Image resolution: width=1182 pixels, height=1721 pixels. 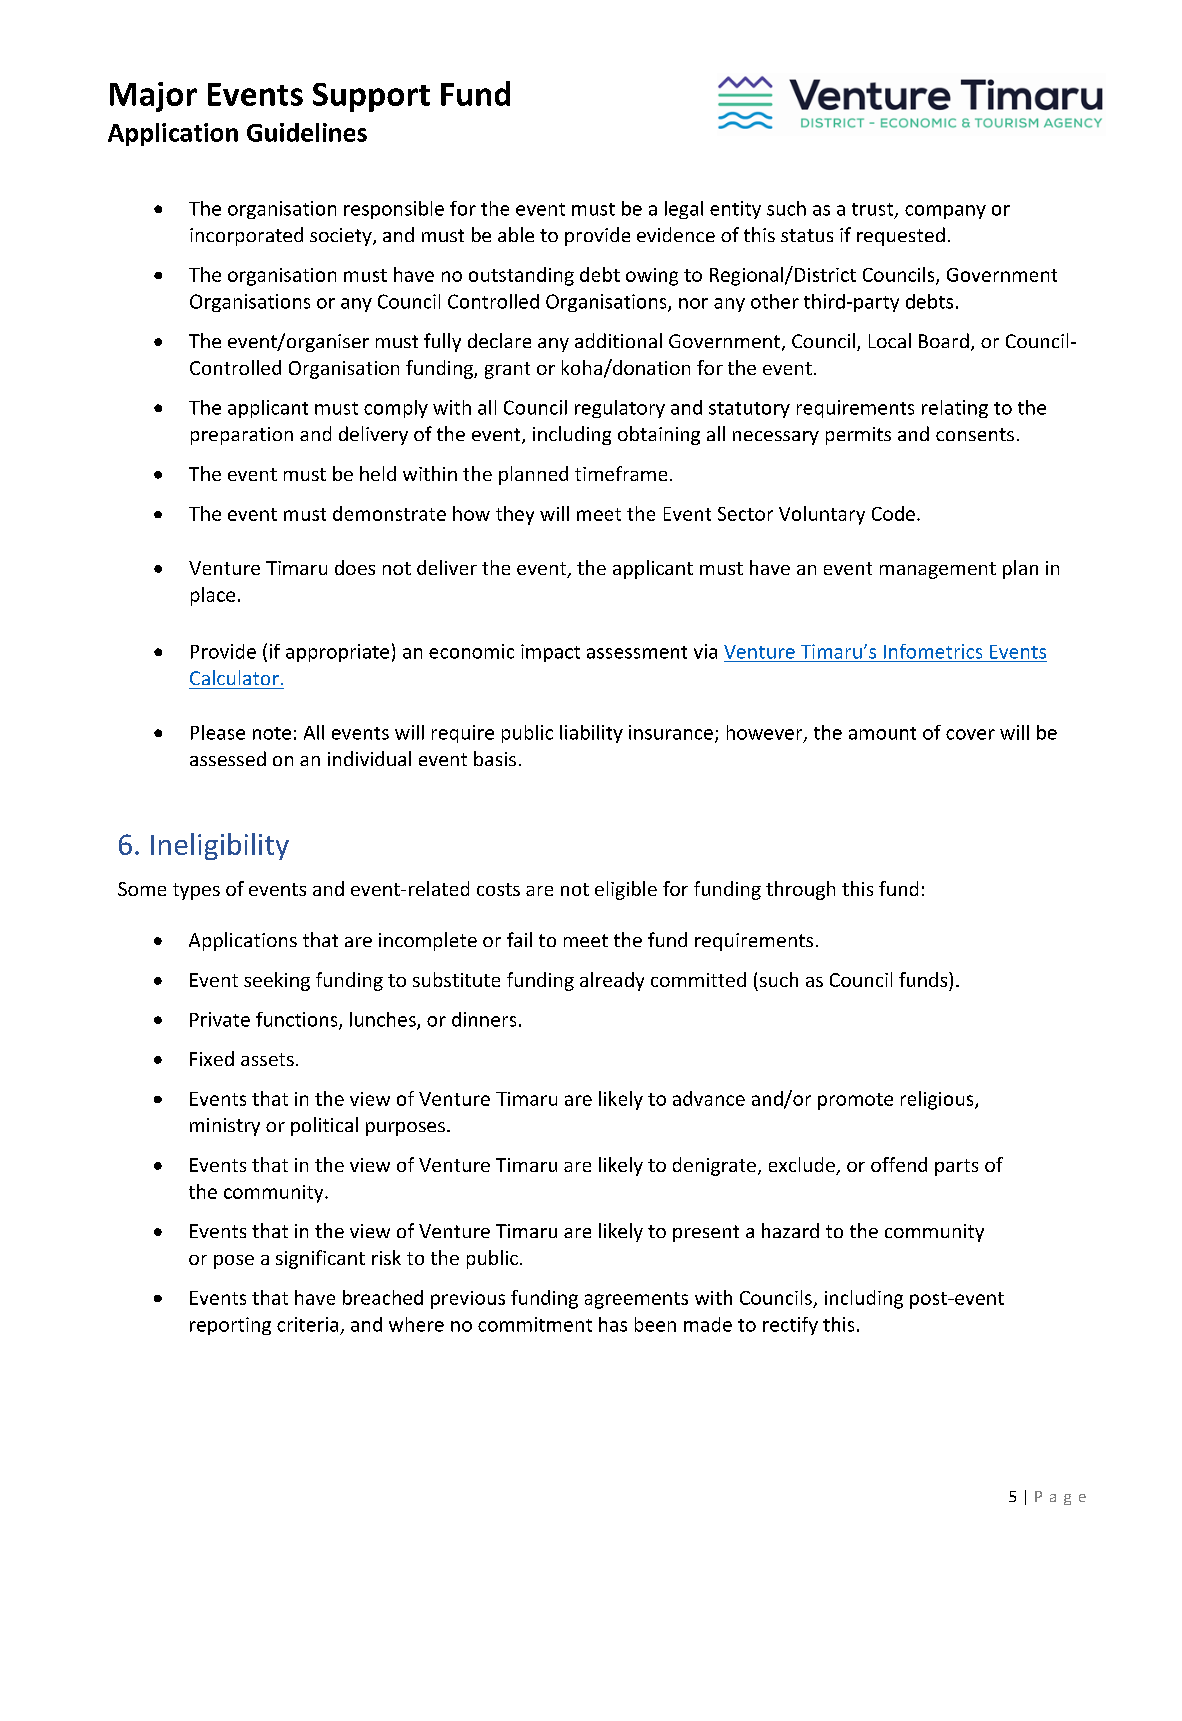 I want to click on Guidelines, so click(x=307, y=132).
